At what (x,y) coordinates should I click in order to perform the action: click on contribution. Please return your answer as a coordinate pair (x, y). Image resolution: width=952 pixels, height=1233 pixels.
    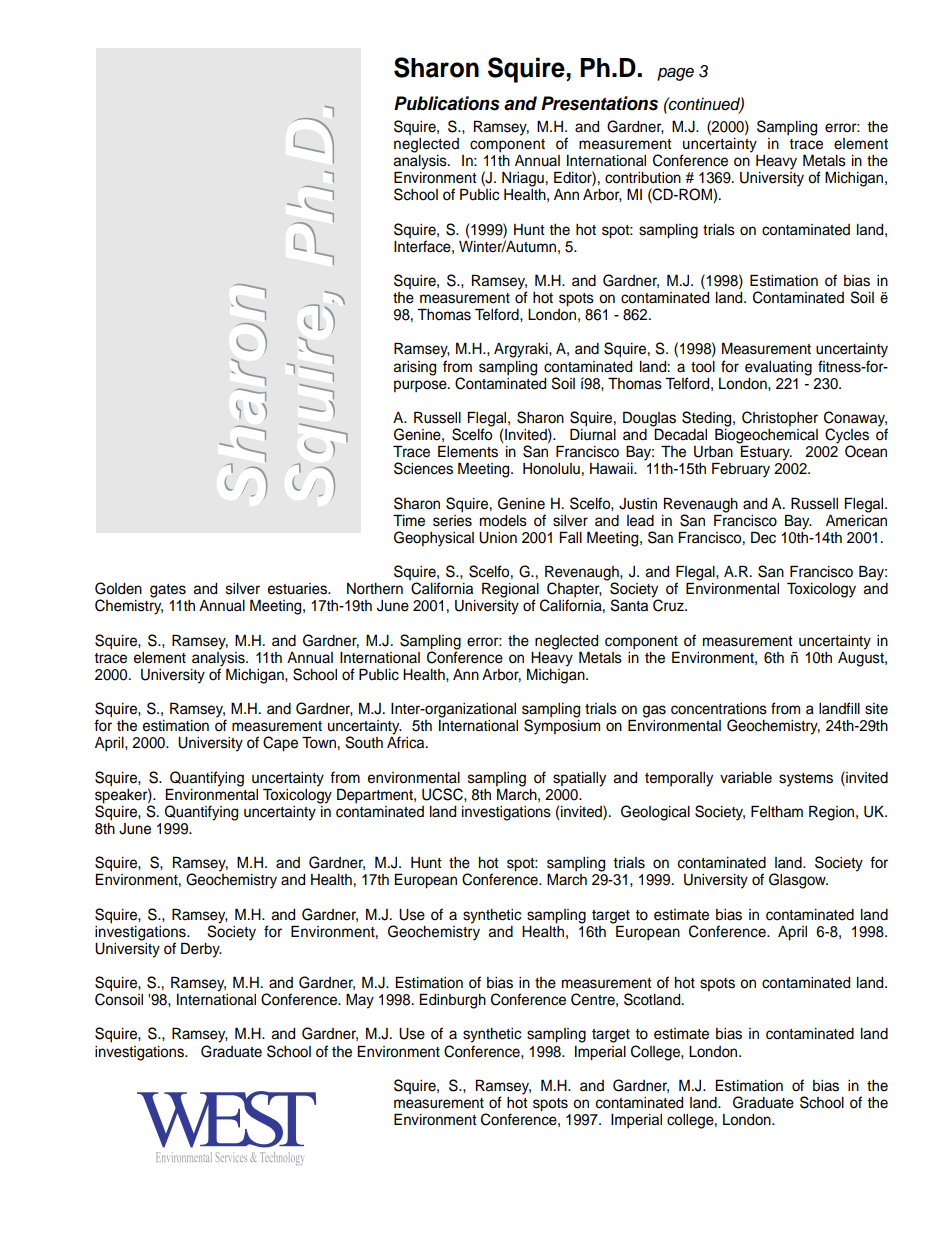
    Looking at the image, I should click on (643, 178).
